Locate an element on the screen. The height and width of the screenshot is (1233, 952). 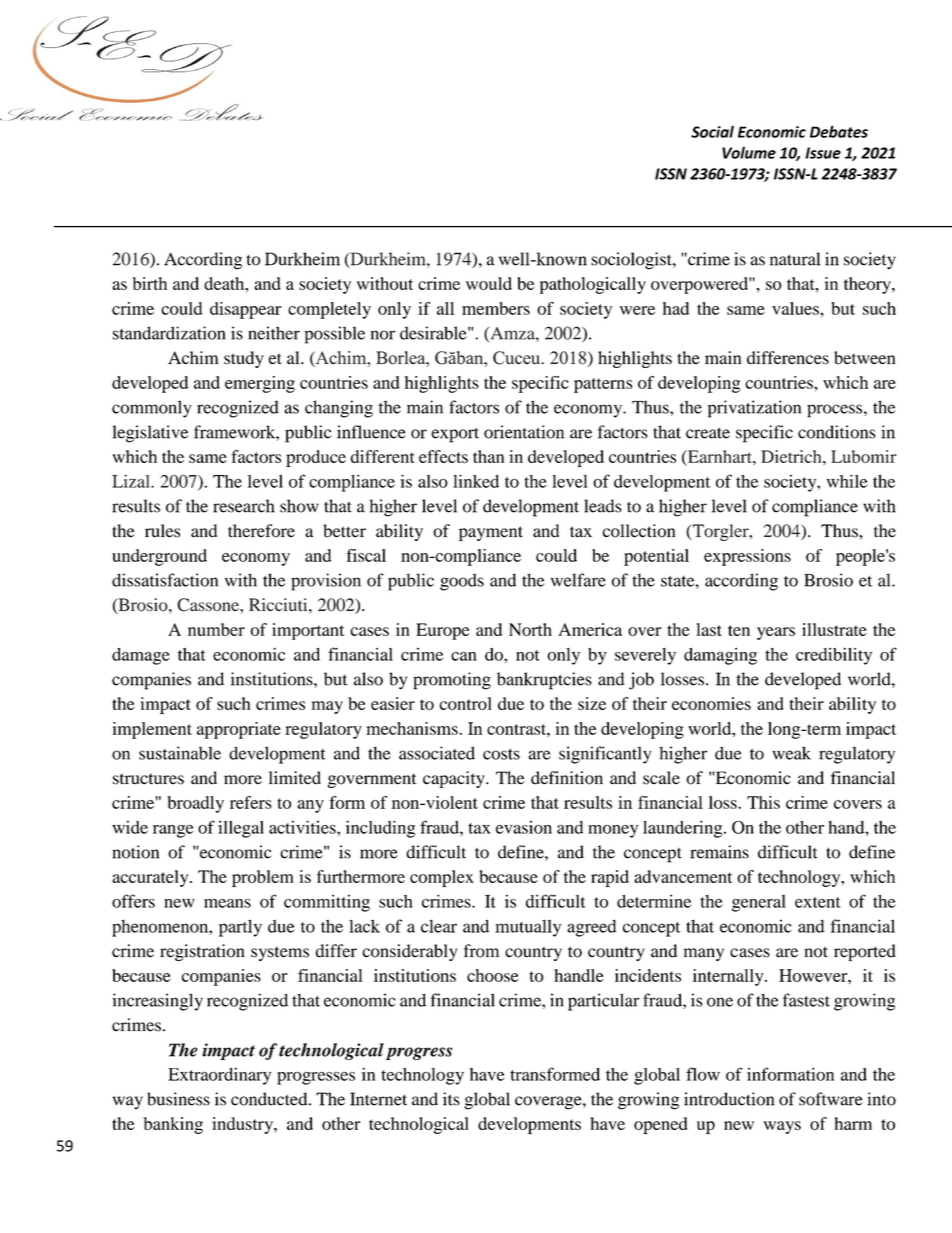
Extraordinary is located at coordinates (219, 1076).
